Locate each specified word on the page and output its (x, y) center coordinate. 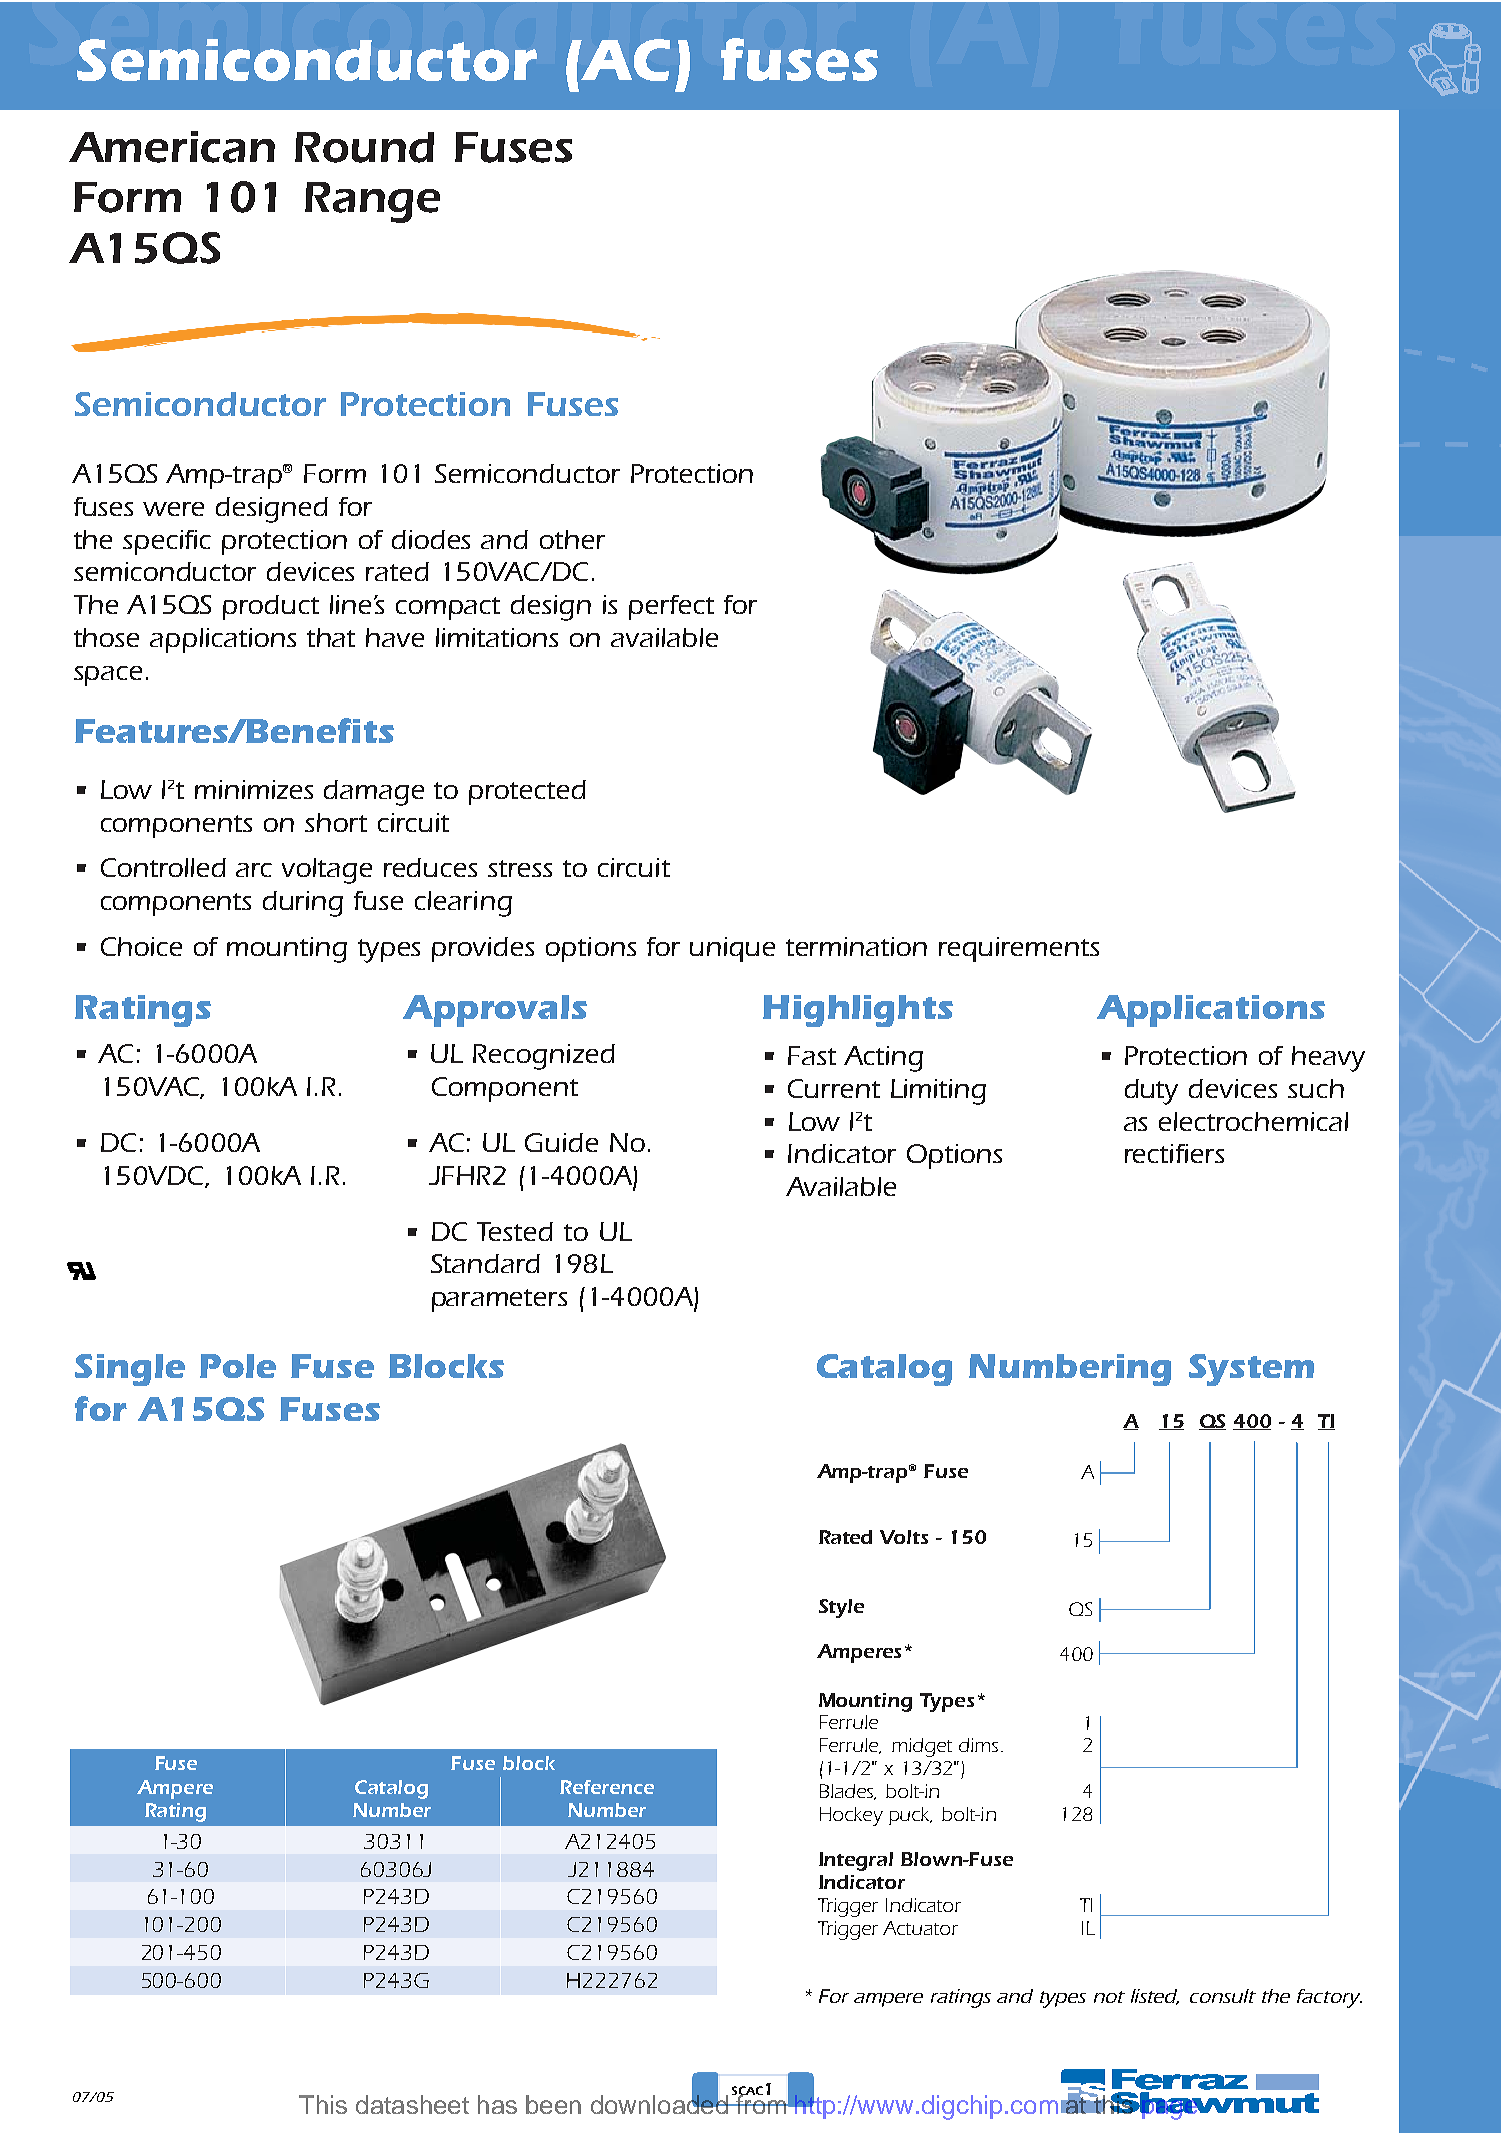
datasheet (412, 2104)
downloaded (660, 2103)
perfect (671, 607)
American (172, 147)
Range (372, 202)
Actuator (920, 1928)
